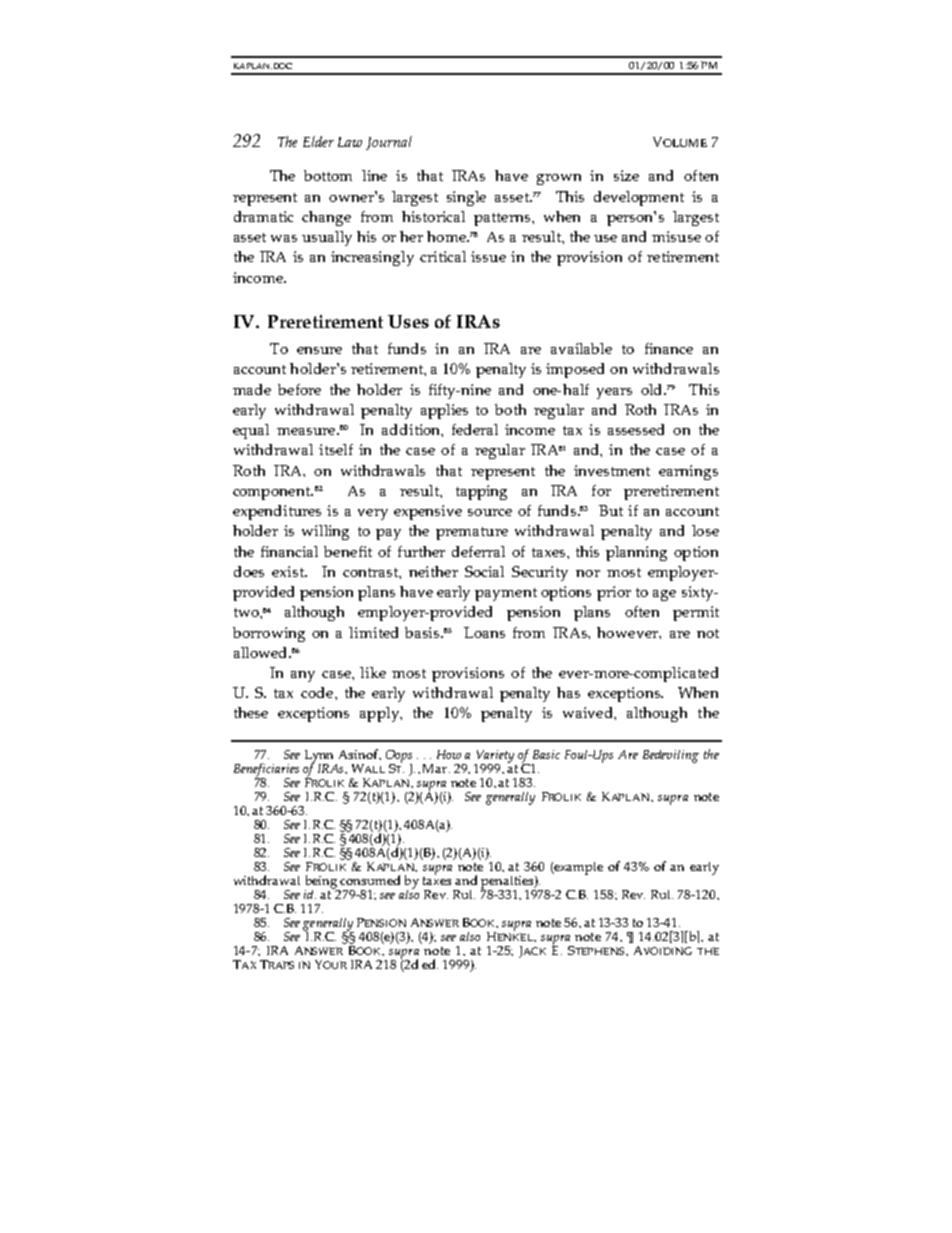  What do you see at coordinates (484, 632) in the document?
I see `Loans` at bounding box center [484, 632].
